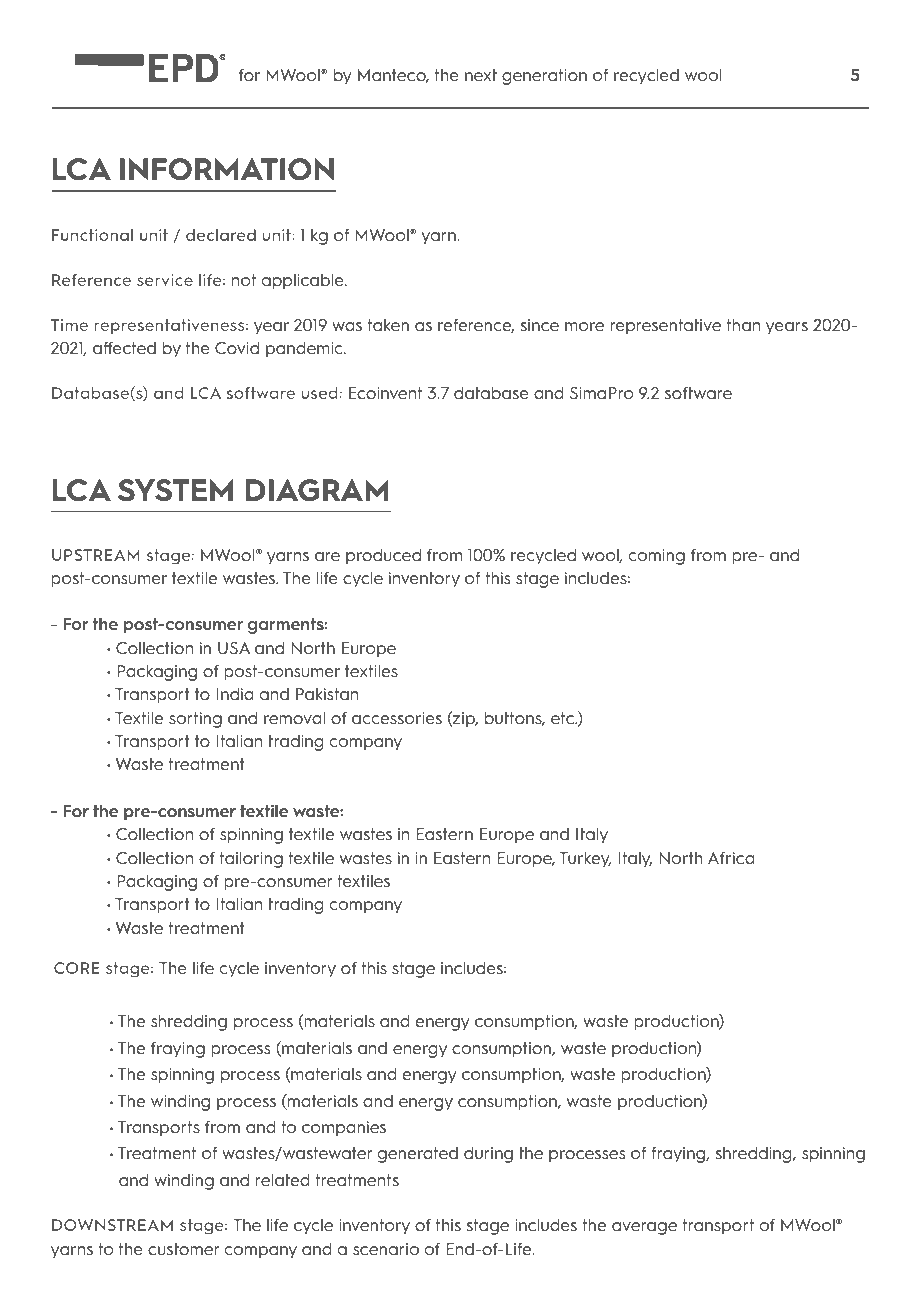 Image resolution: width=924 pixels, height=1308 pixels. Describe the element at coordinates (386, 1249) in the document. I see `scenario` at that location.
